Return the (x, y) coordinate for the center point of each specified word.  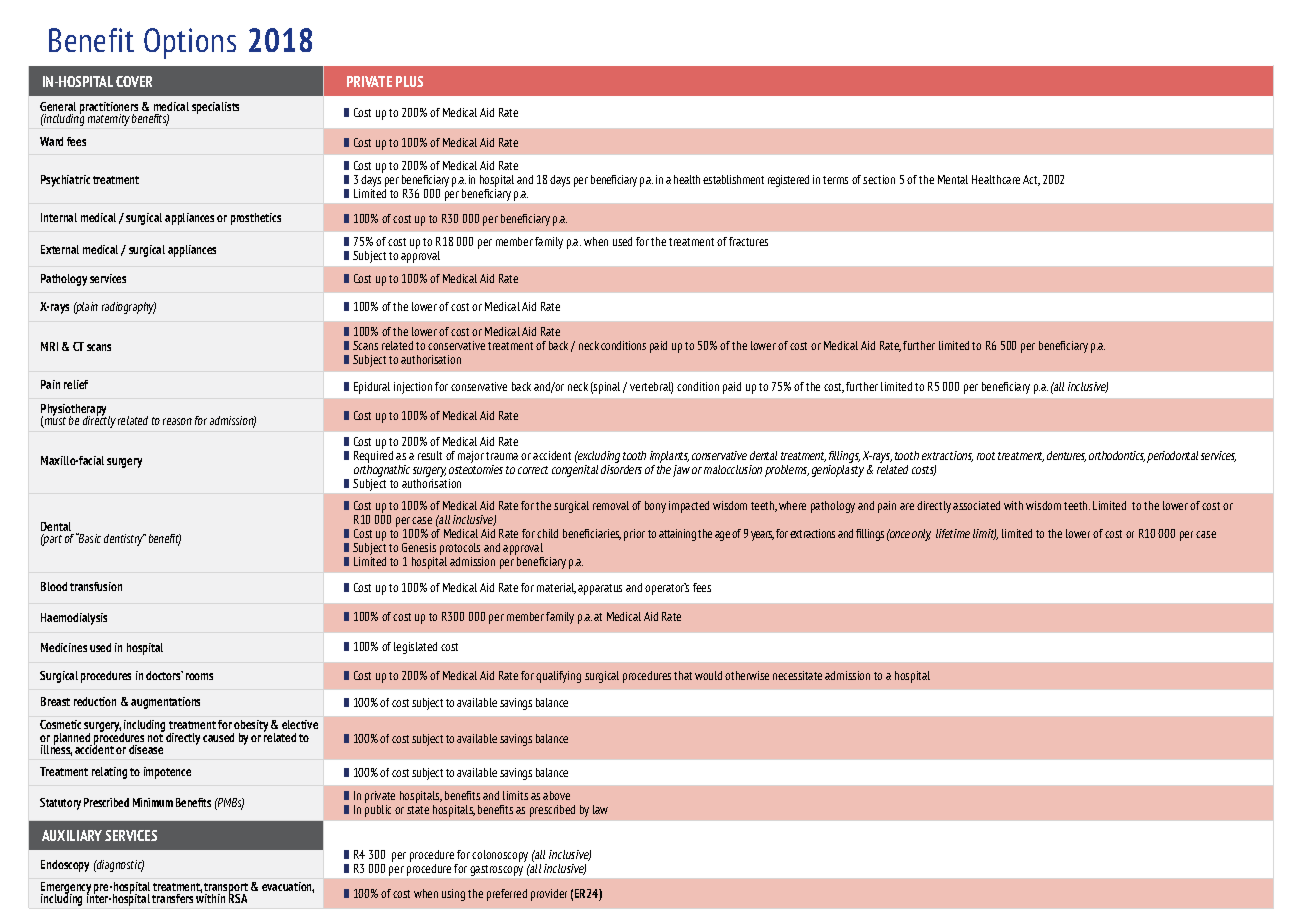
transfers (172, 898)
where (792, 505)
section (879, 179)
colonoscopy (501, 857)
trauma (502, 456)
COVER (134, 81)
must (54, 421)
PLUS (409, 81)
